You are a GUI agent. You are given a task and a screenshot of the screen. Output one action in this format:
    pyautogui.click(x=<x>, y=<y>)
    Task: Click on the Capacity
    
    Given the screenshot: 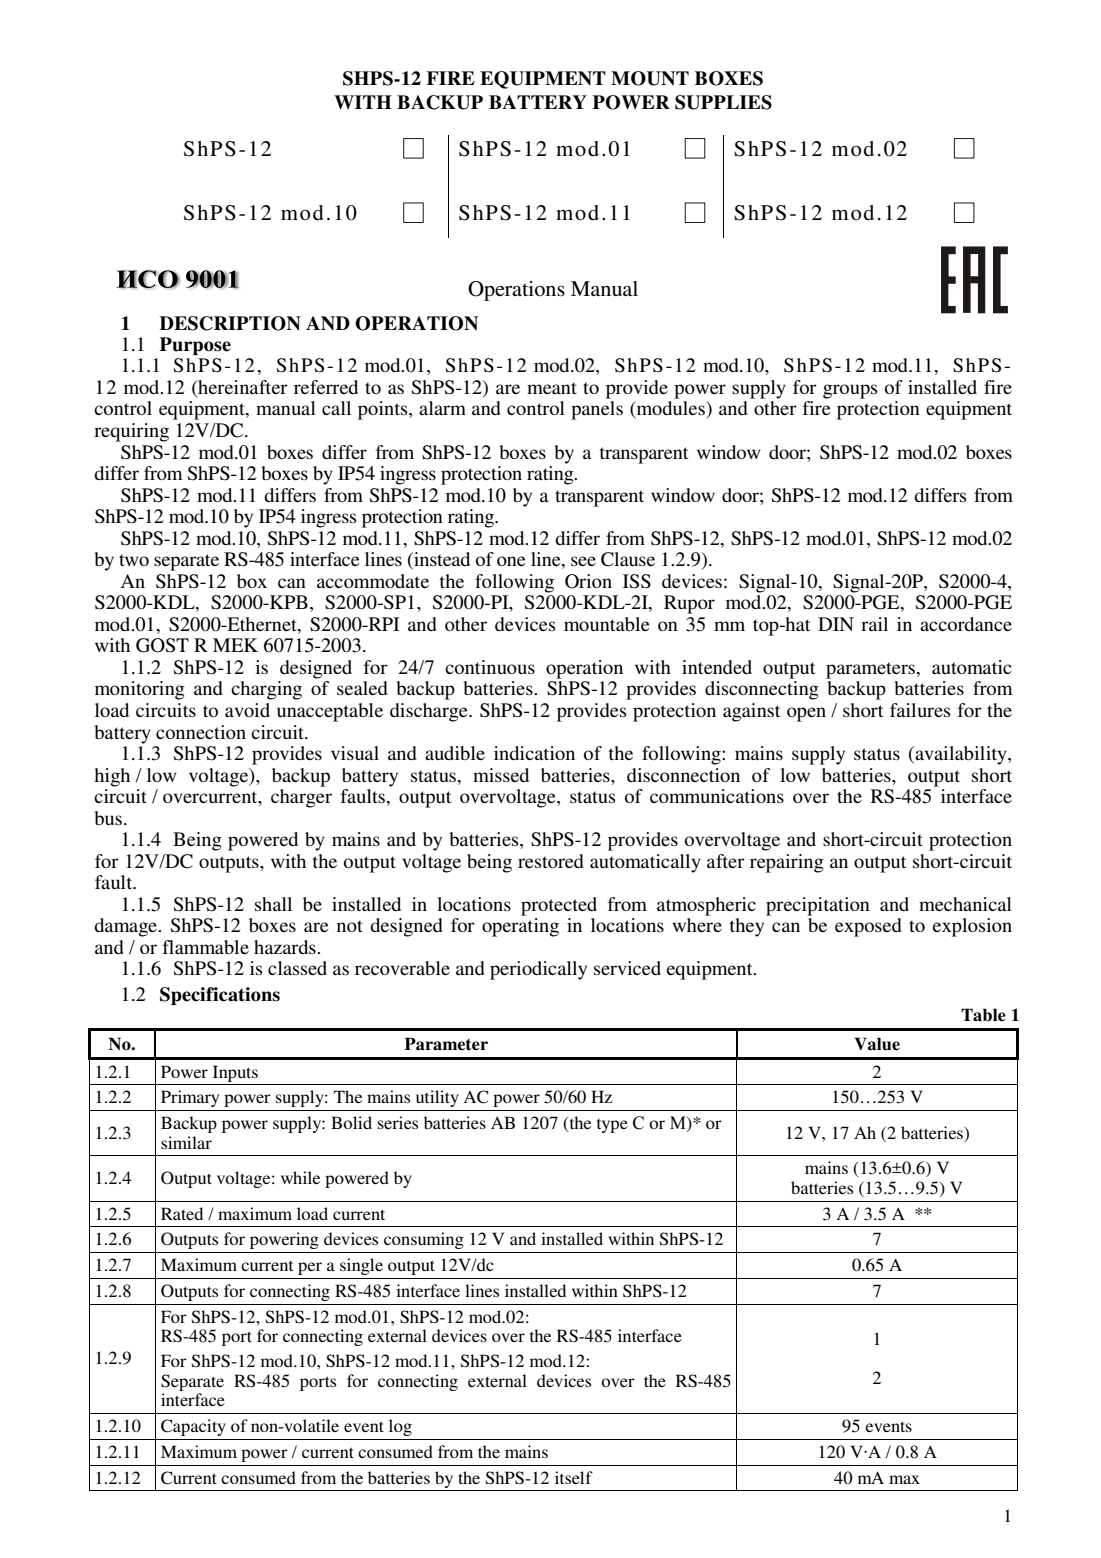 What is the action you would take?
    pyautogui.click(x=193, y=1427)
